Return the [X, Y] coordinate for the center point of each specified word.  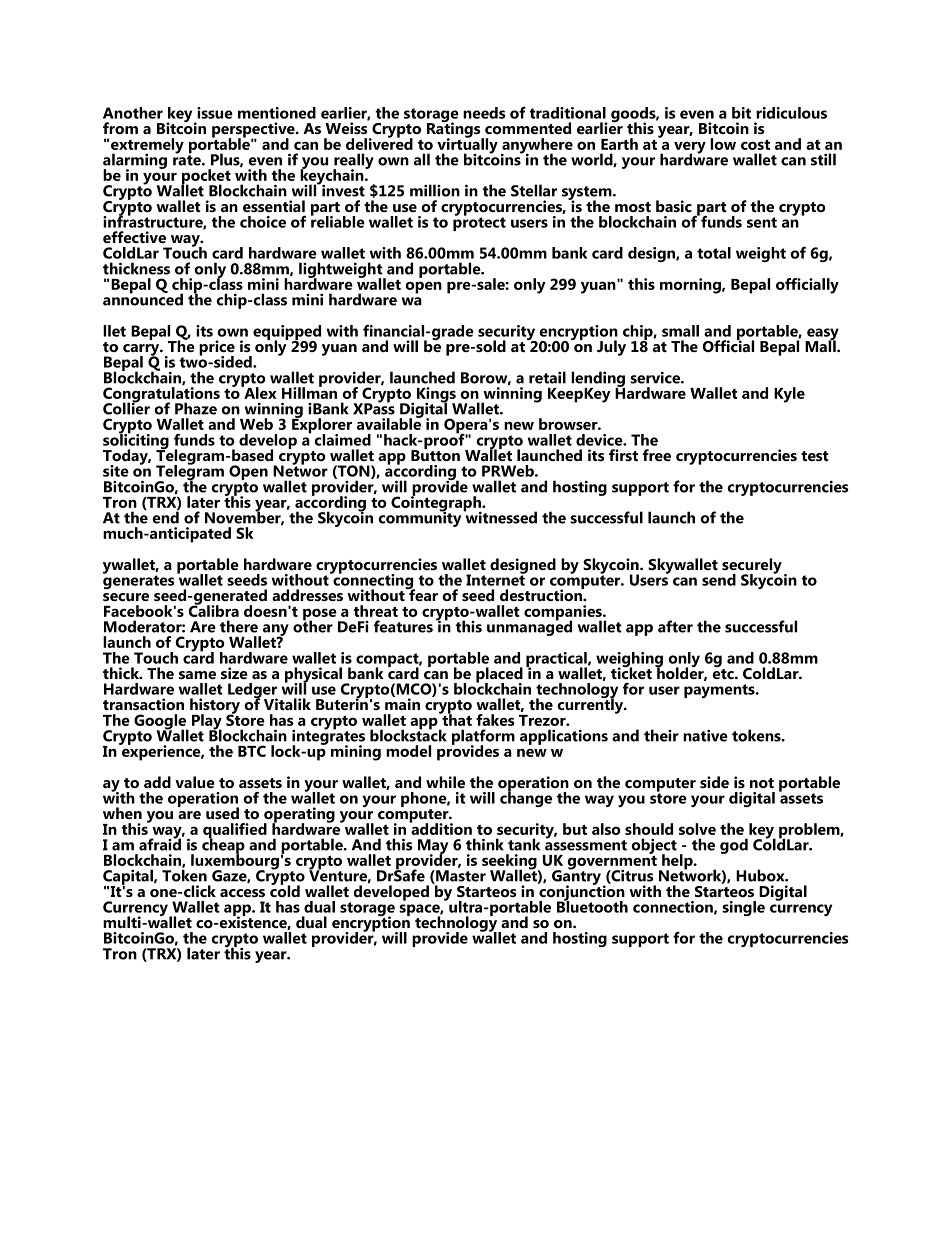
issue [215, 113]
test [815, 456]
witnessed [500, 516]
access [242, 893]
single [743, 908]
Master [460, 877]
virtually [467, 146]
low [723, 144]
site [116, 471]
